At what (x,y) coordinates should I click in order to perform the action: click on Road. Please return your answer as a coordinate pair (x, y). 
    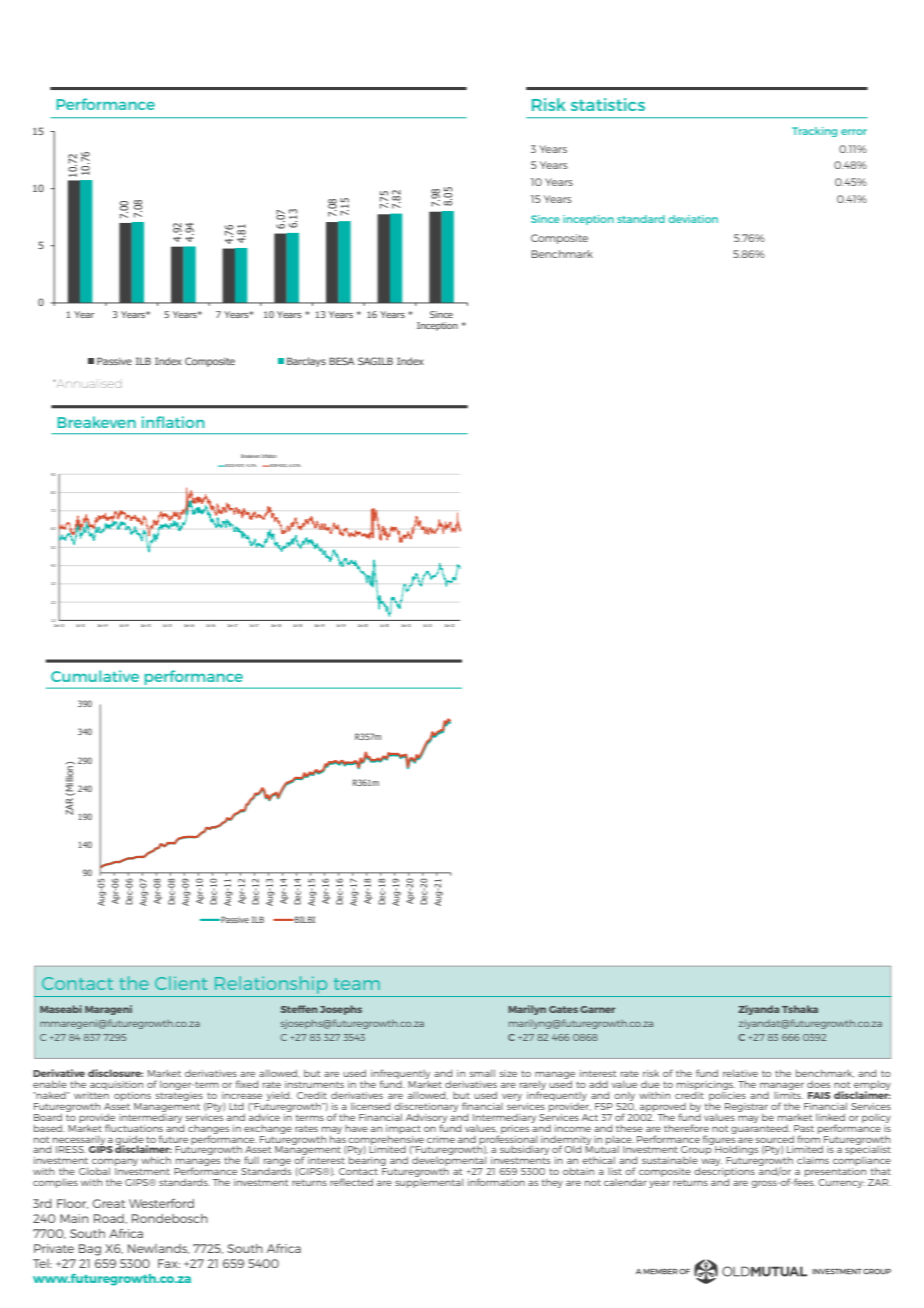
    Looking at the image, I should click on (110, 1219).
